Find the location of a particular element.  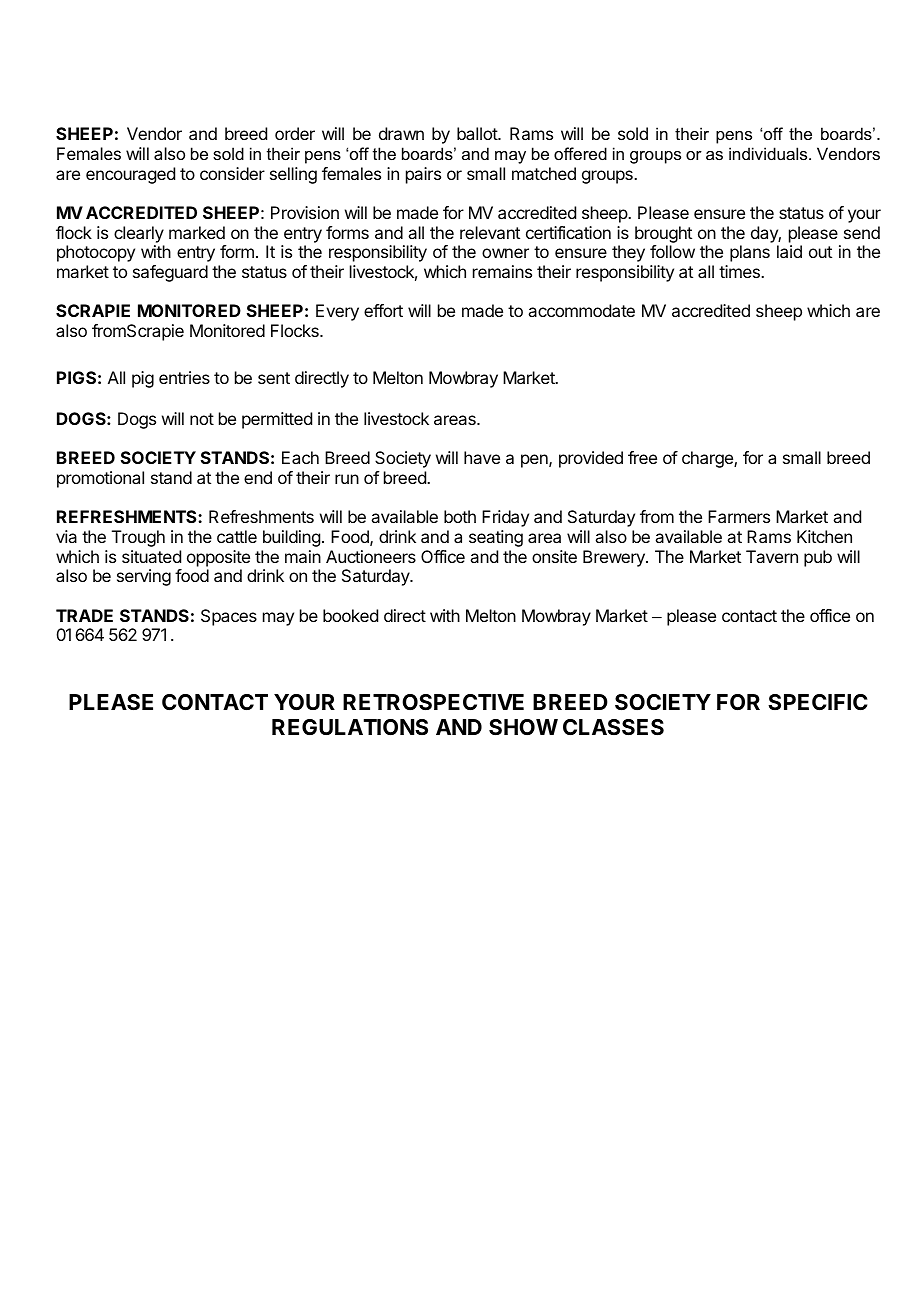

SPECIFIC is located at coordinates (817, 702).
